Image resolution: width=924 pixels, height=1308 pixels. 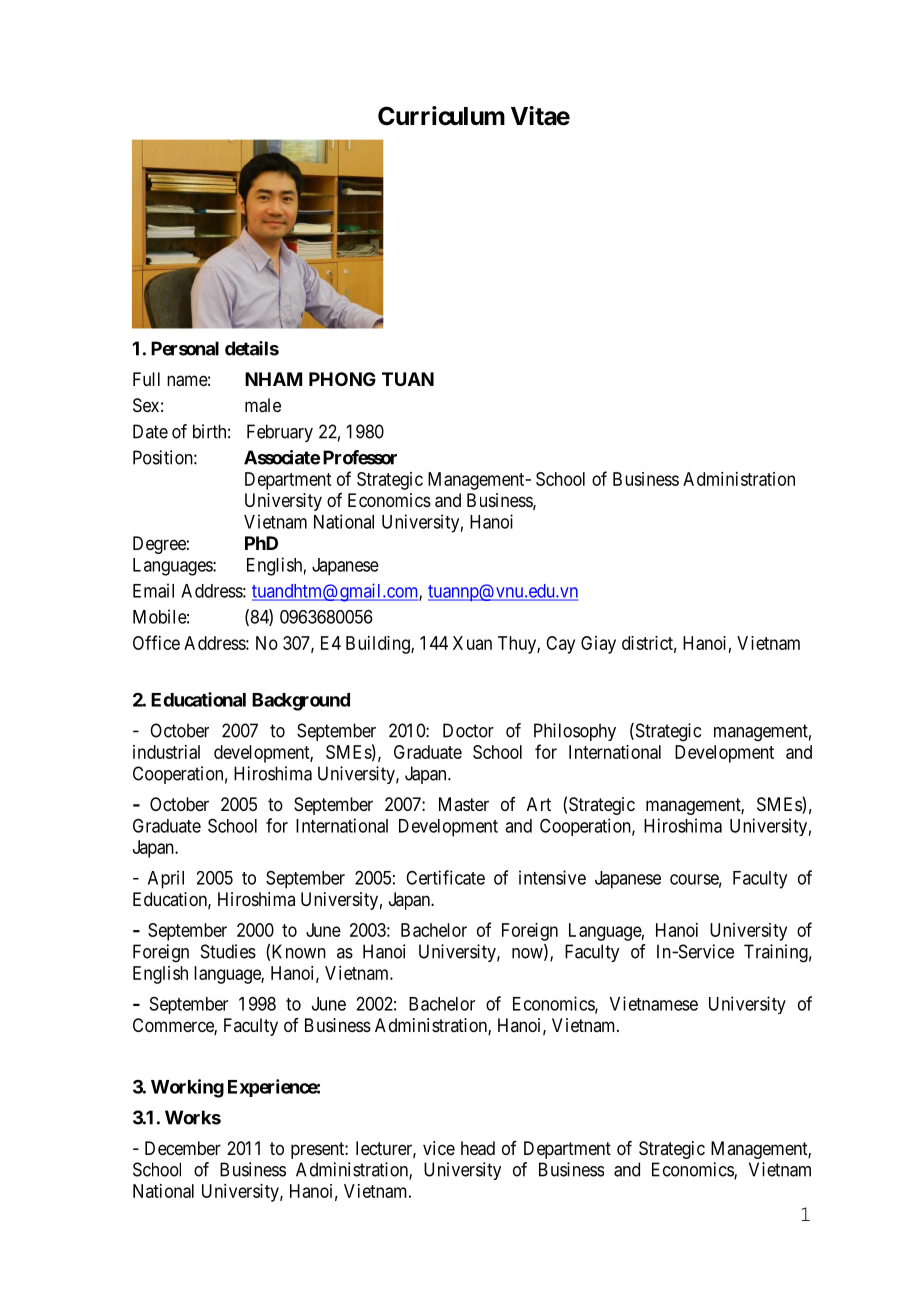 What do you see at coordinates (560, 645) in the screenshot?
I see `Cay` at bounding box center [560, 645].
